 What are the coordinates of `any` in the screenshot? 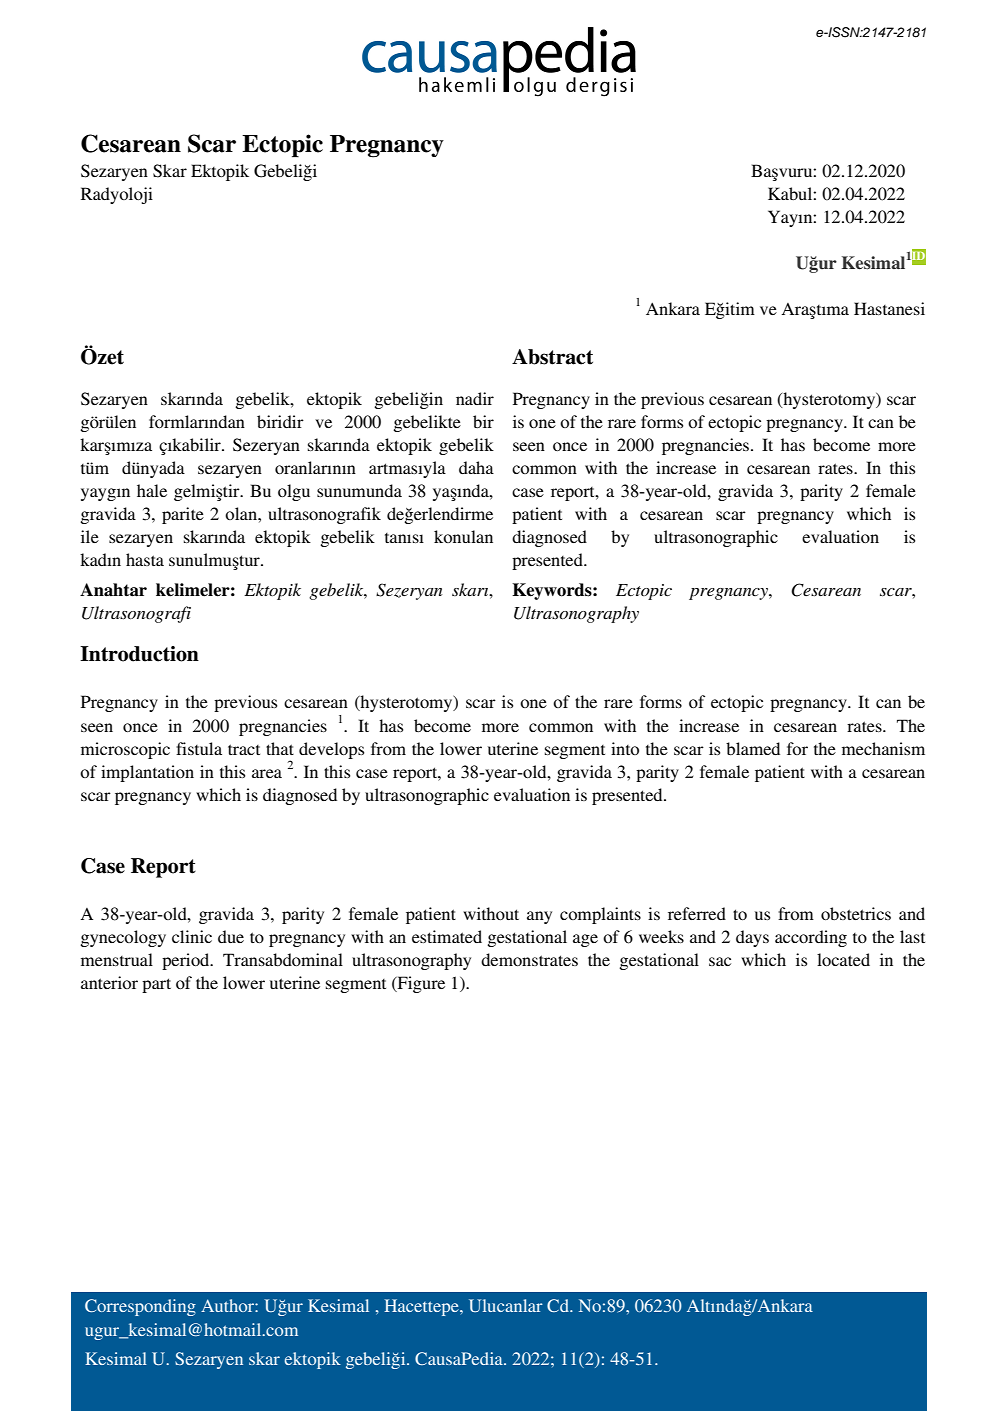 It's located at (539, 917).
